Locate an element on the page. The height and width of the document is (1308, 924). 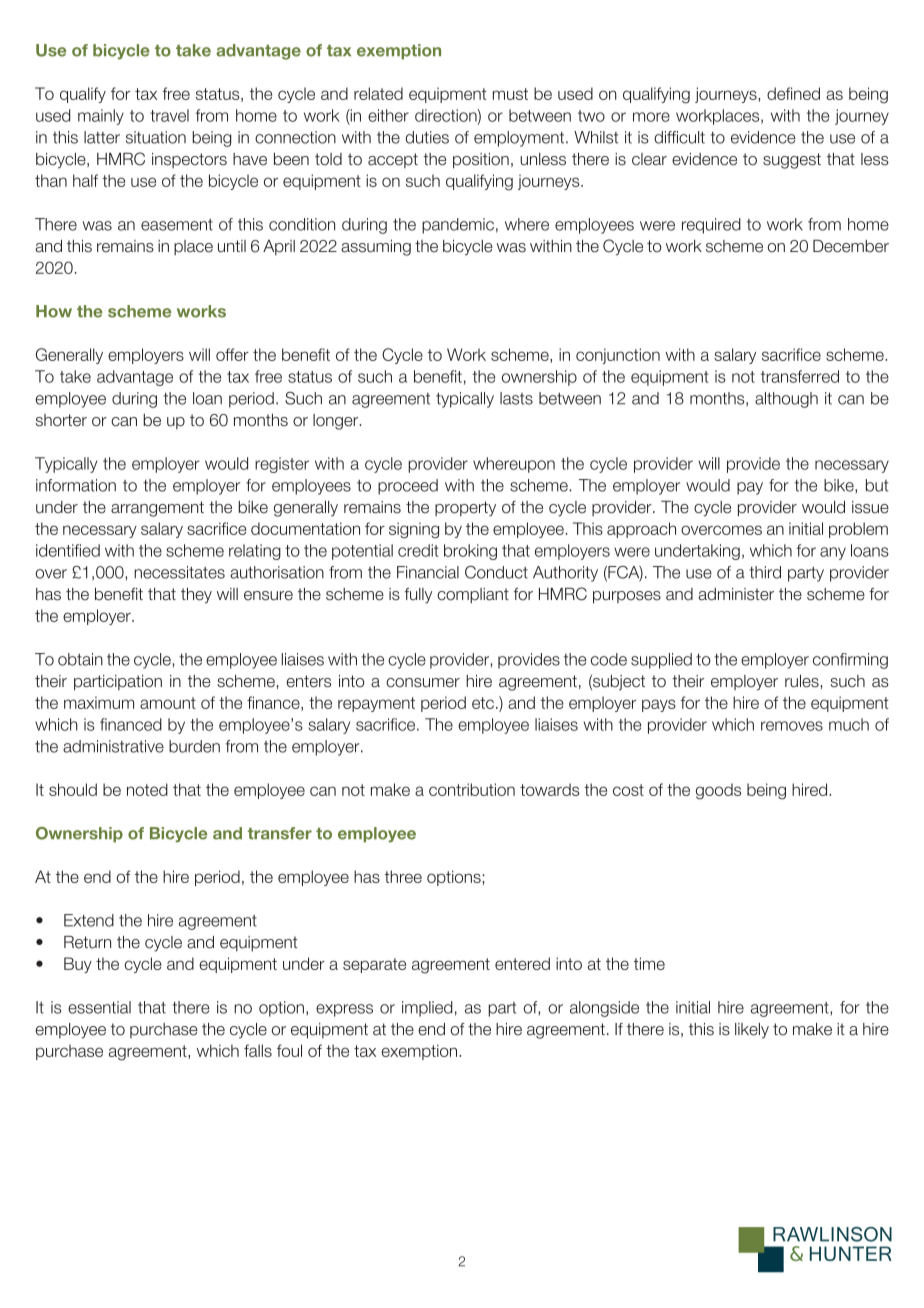
although is located at coordinates (786, 400).
